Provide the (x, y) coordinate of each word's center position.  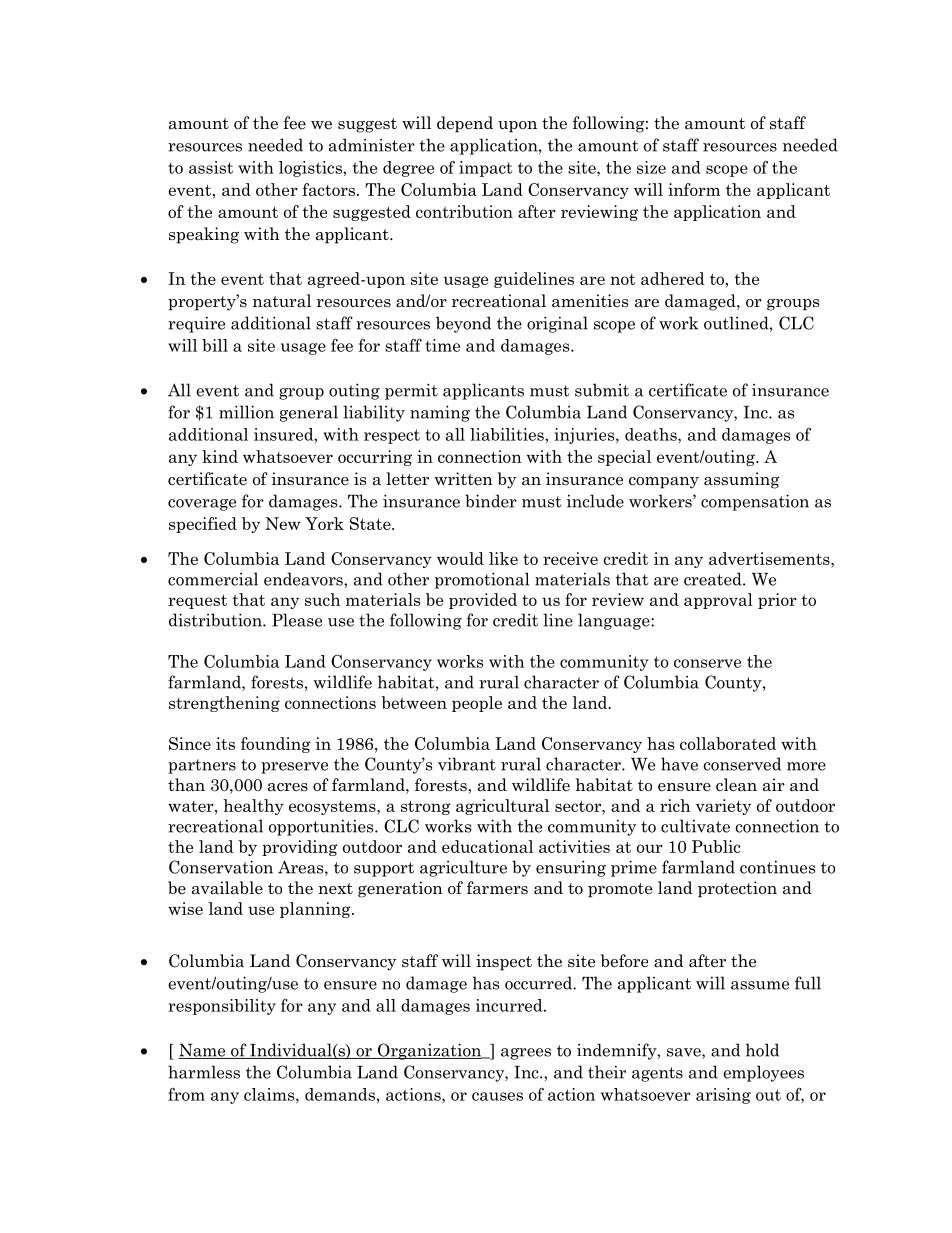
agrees (526, 1054)
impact (485, 169)
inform (694, 189)
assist (211, 167)
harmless (204, 1072)
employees (763, 1073)
